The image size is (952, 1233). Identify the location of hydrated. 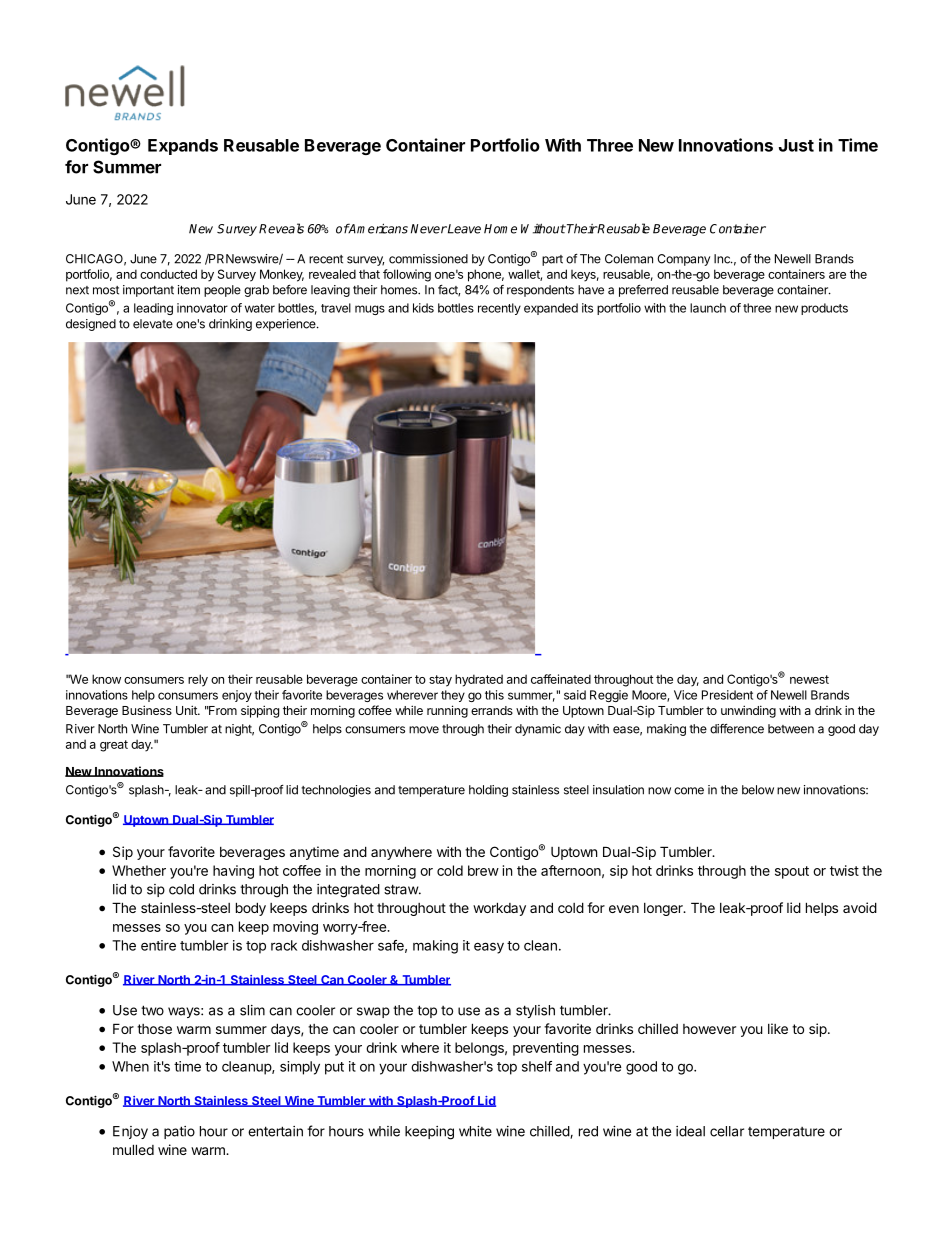
(479, 680).
